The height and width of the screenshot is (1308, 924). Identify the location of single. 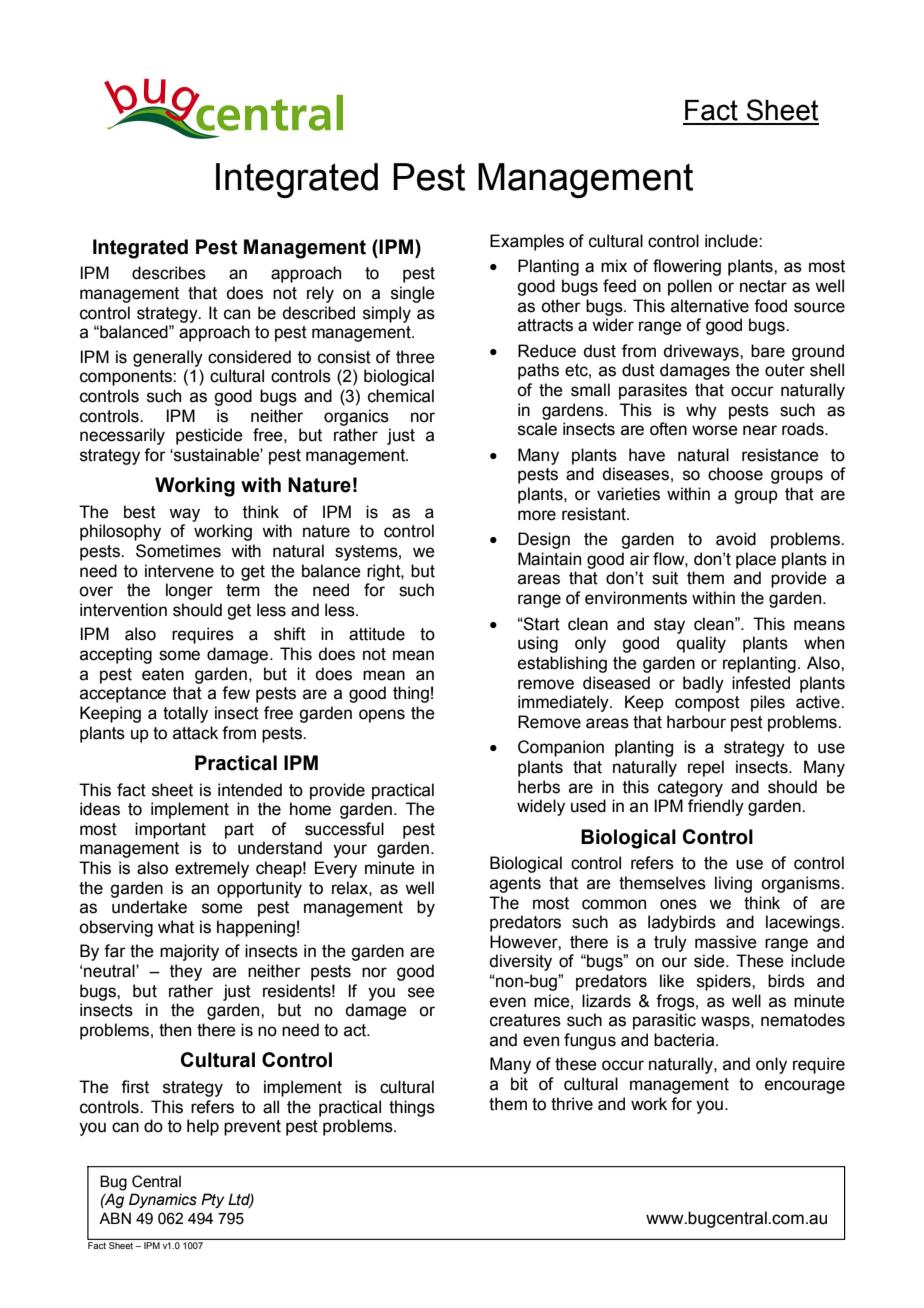
(413, 294).
